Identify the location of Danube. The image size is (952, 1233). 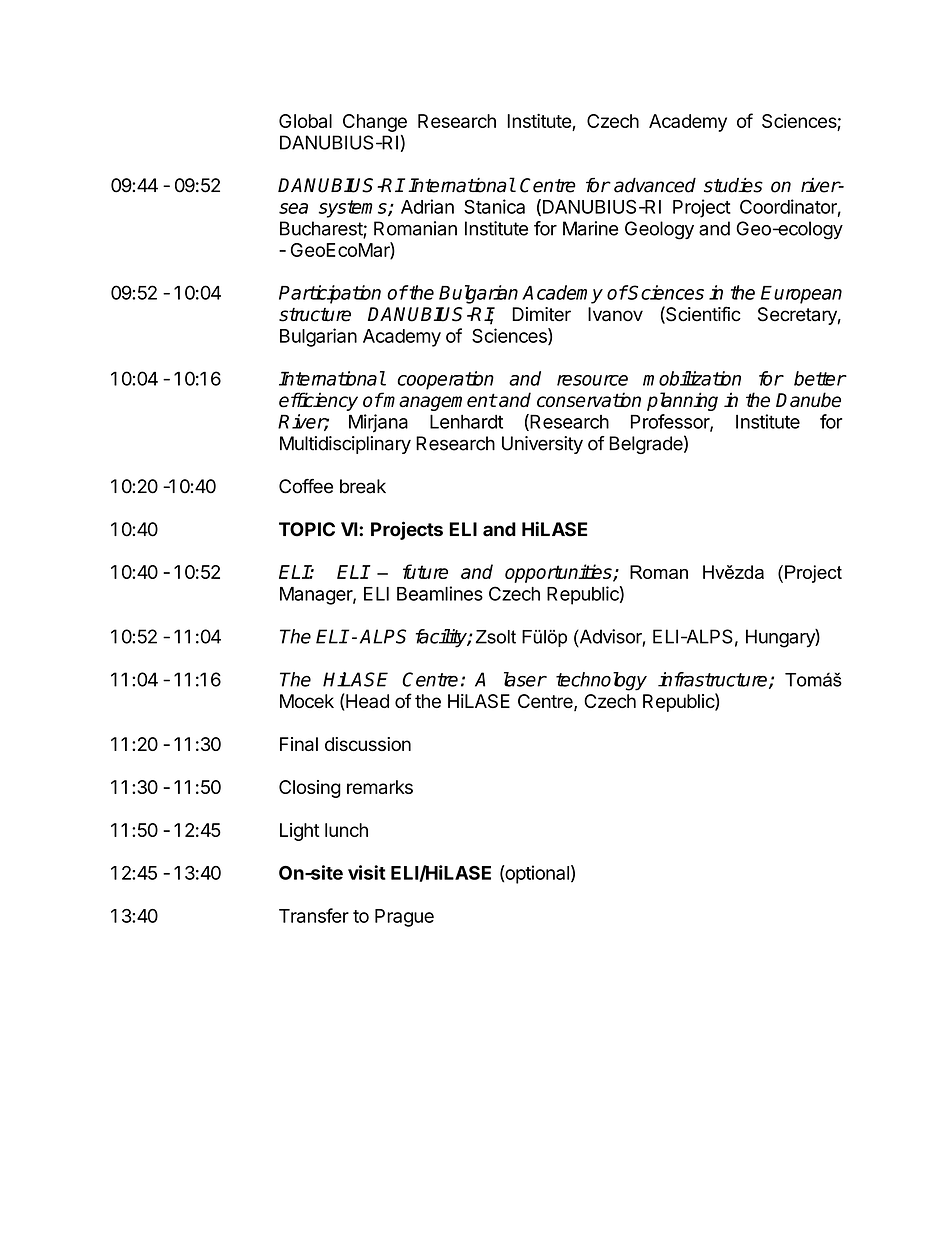
(808, 400).
